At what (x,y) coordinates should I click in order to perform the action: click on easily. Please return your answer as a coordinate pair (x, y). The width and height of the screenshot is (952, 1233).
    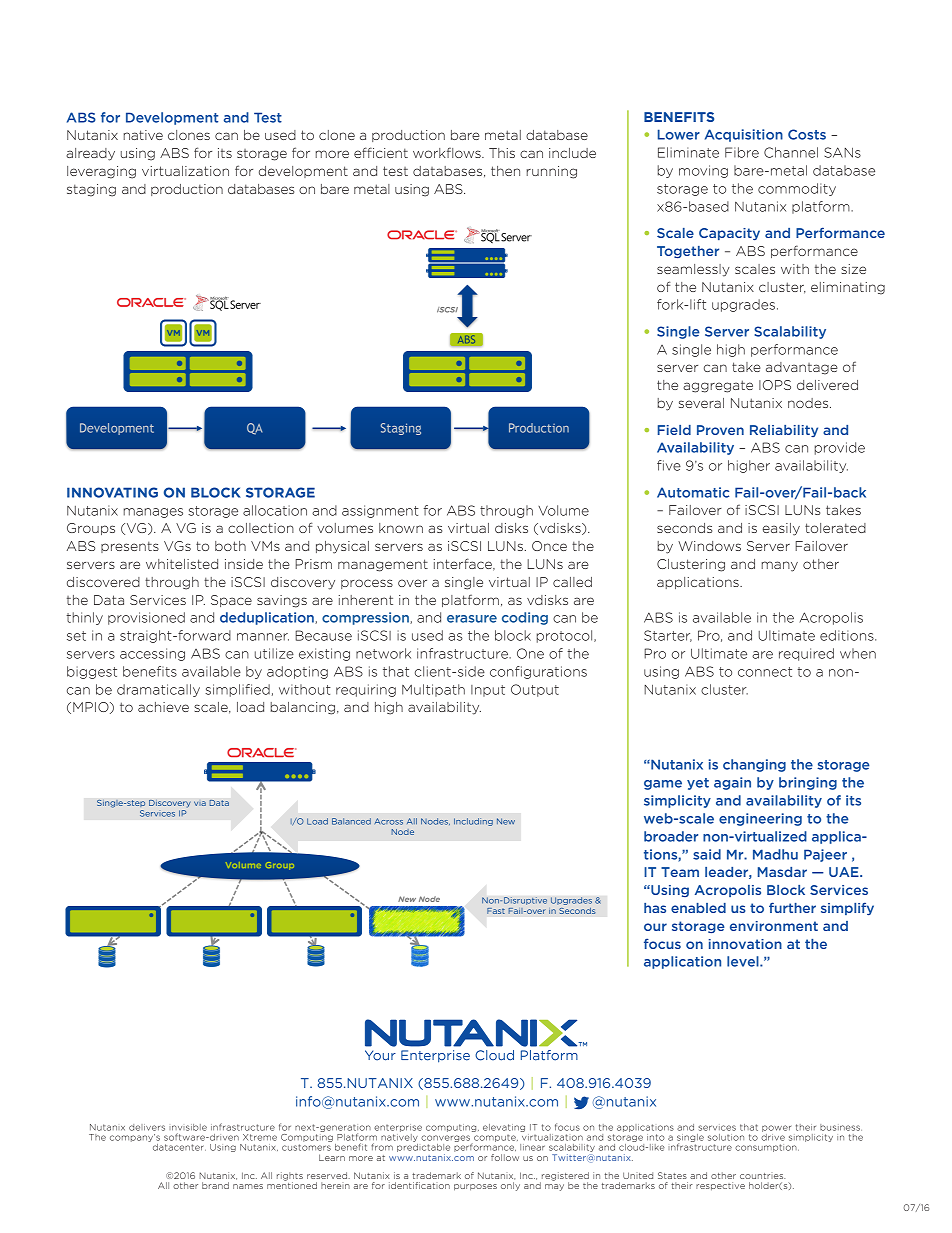
    Looking at the image, I should click on (781, 529).
